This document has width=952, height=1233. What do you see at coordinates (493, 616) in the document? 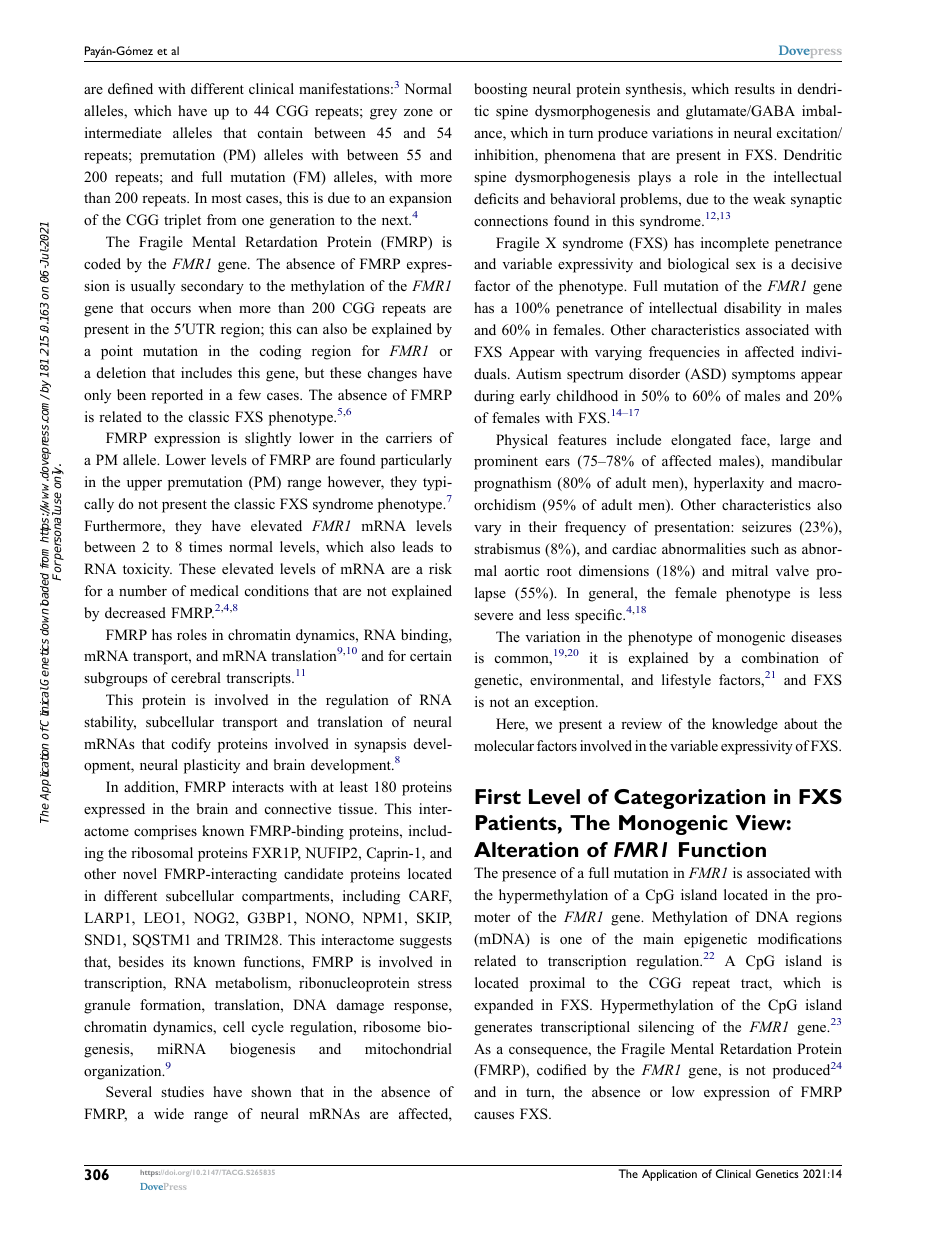
I see `severe` at bounding box center [493, 616].
